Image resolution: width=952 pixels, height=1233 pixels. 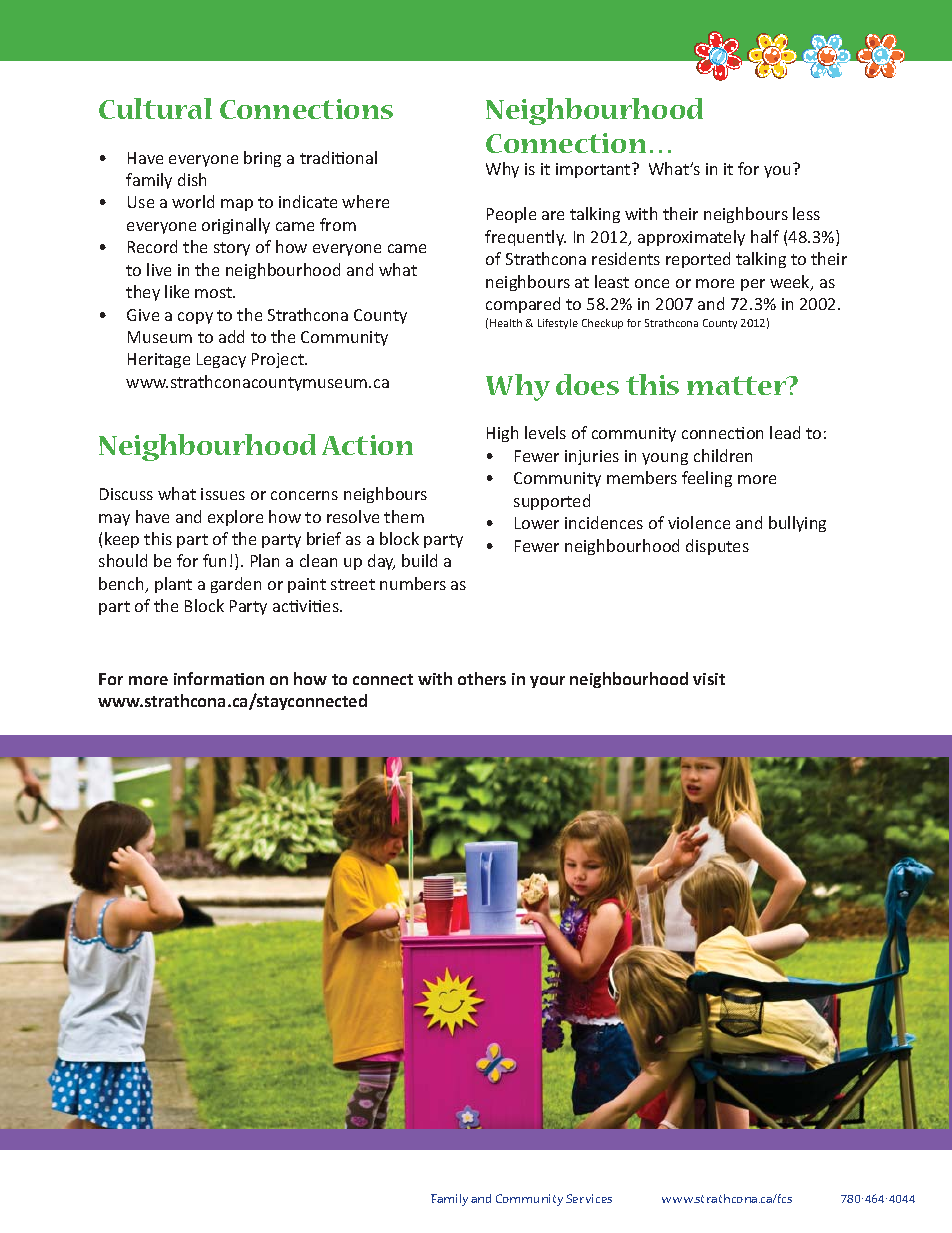 I want to click on visit, so click(x=709, y=679).
